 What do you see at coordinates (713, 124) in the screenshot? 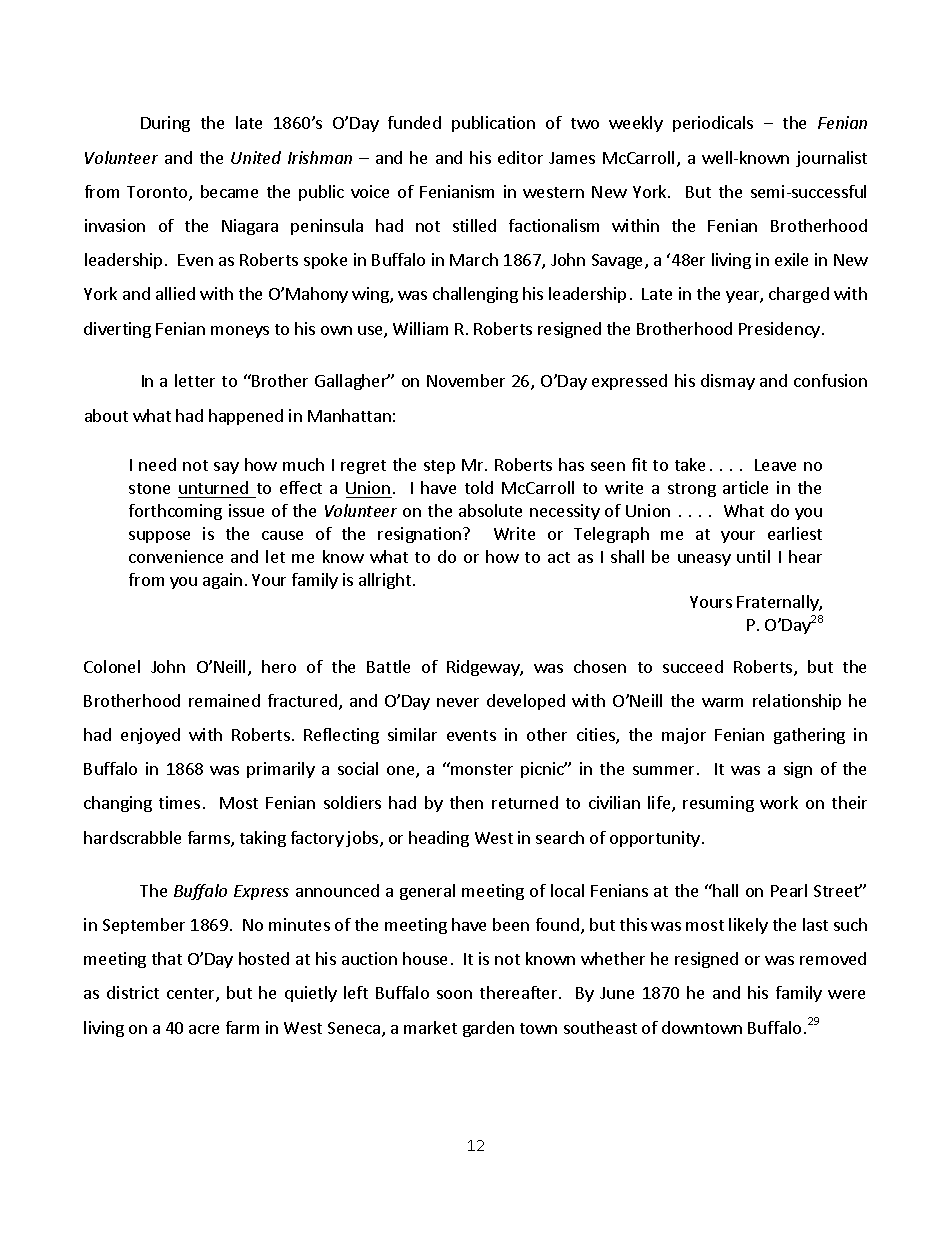
I see `periodicals` at bounding box center [713, 124].
